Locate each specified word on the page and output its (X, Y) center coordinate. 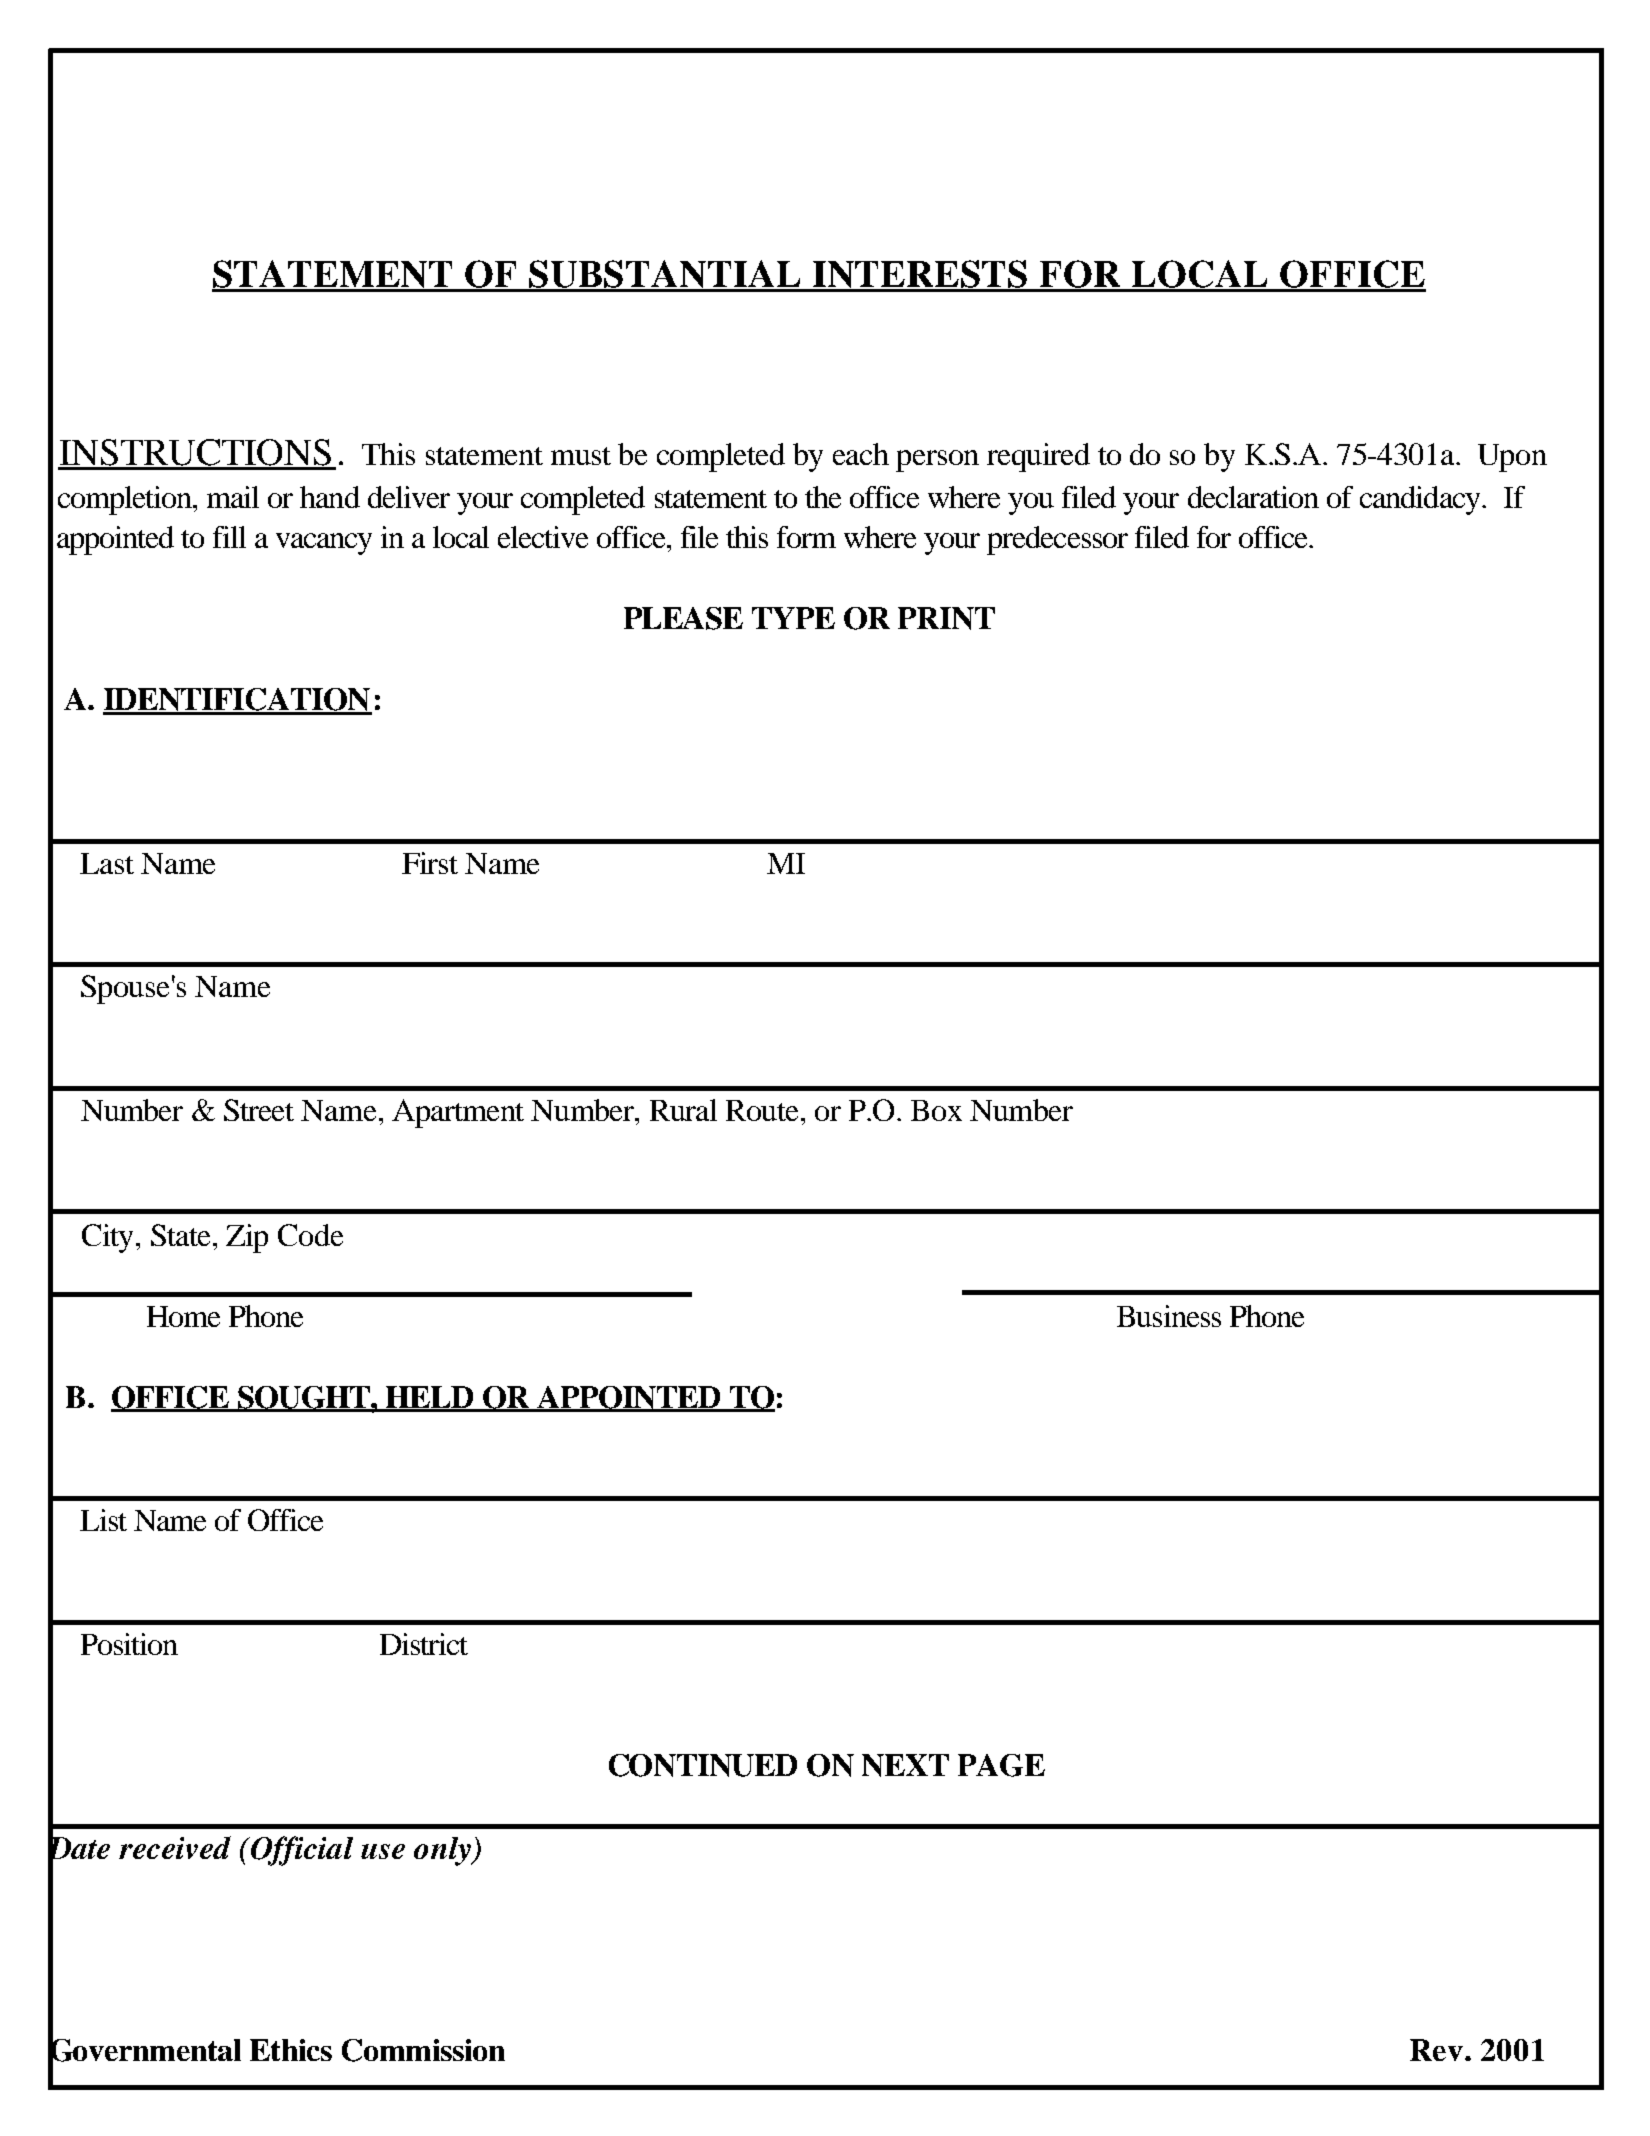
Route (762, 1110)
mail (233, 497)
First (430, 863)
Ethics (291, 2050)
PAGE (1001, 1765)
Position (129, 1644)
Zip (247, 1238)
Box (936, 1110)
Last (107, 863)
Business (1169, 1316)
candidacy (1421, 500)
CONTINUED (703, 1765)
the (823, 497)
